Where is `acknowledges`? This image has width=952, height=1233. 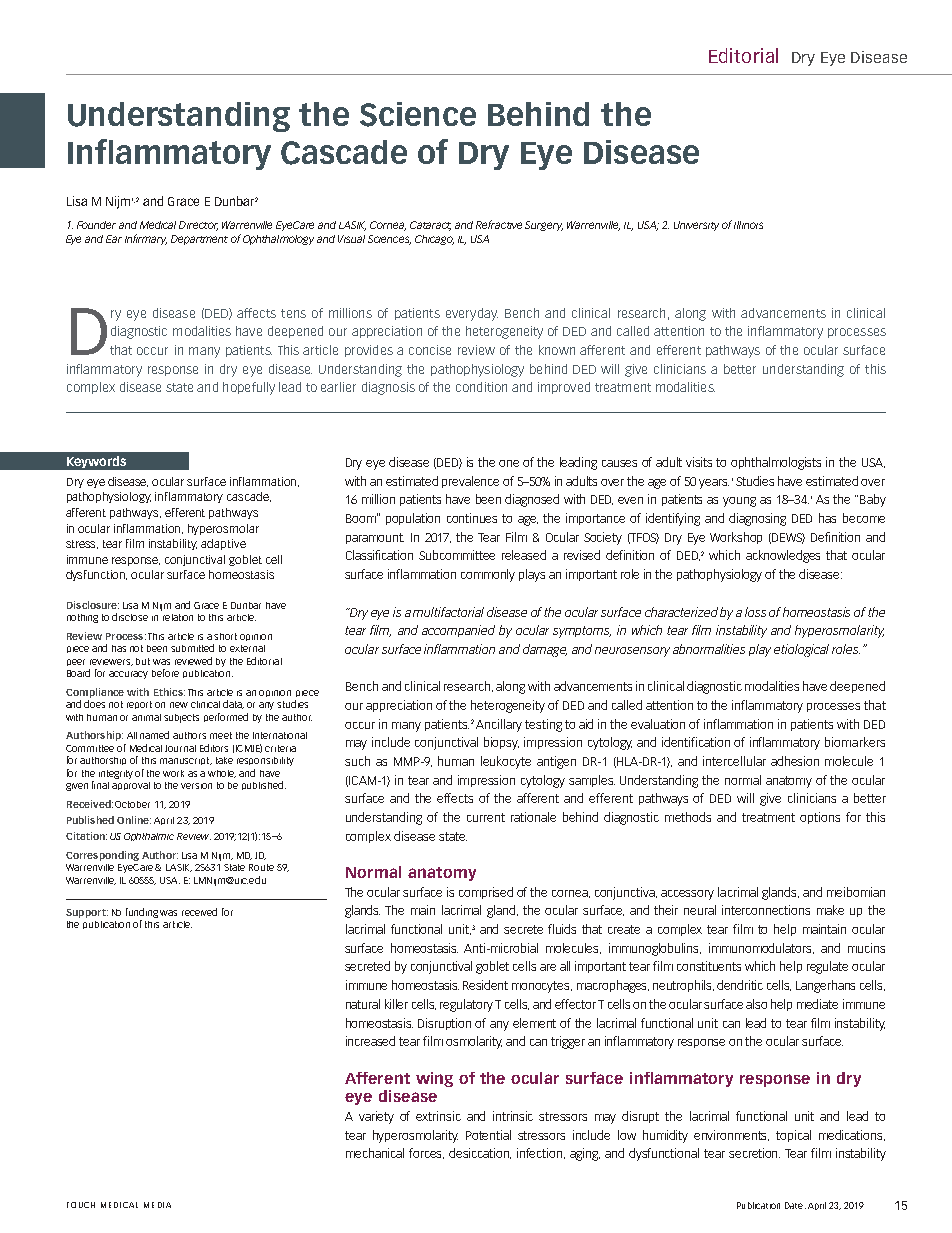
acknowledges is located at coordinates (783, 556).
